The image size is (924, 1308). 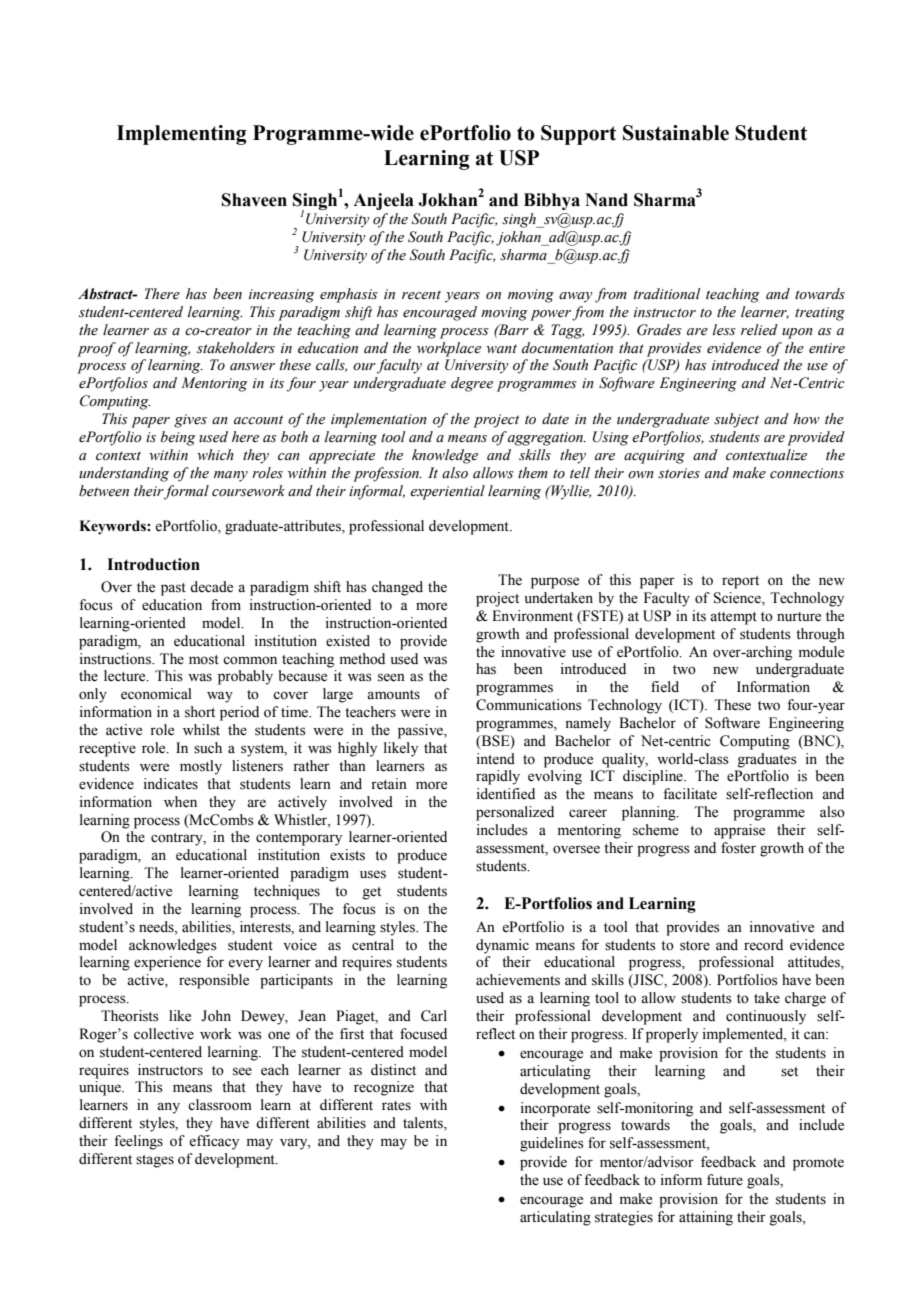 What do you see at coordinates (155, 1161) in the screenshot?
I see `stages` at bounding box center [155, 1161].
